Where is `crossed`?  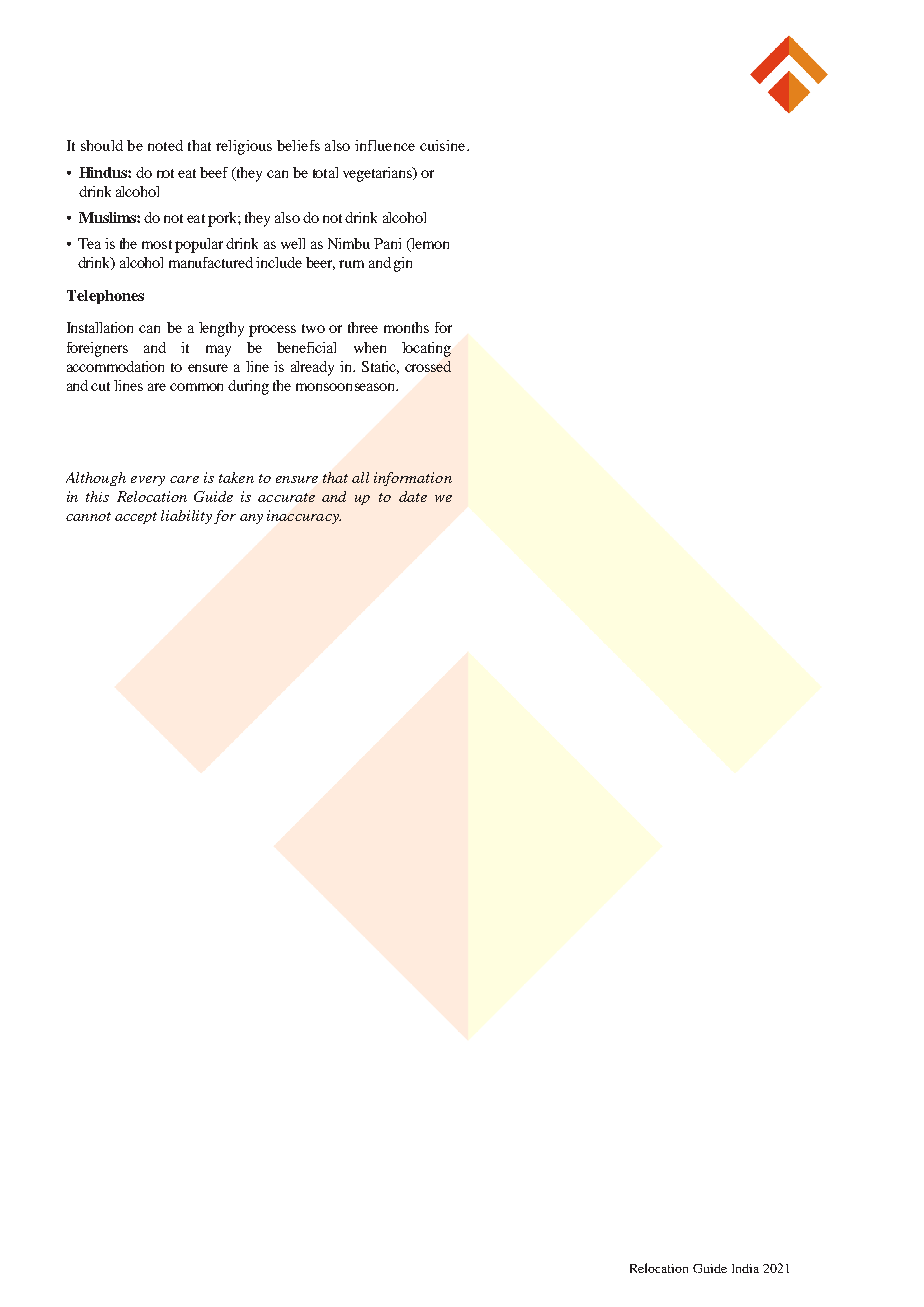
crossed is located at coordinates (428, 366).
